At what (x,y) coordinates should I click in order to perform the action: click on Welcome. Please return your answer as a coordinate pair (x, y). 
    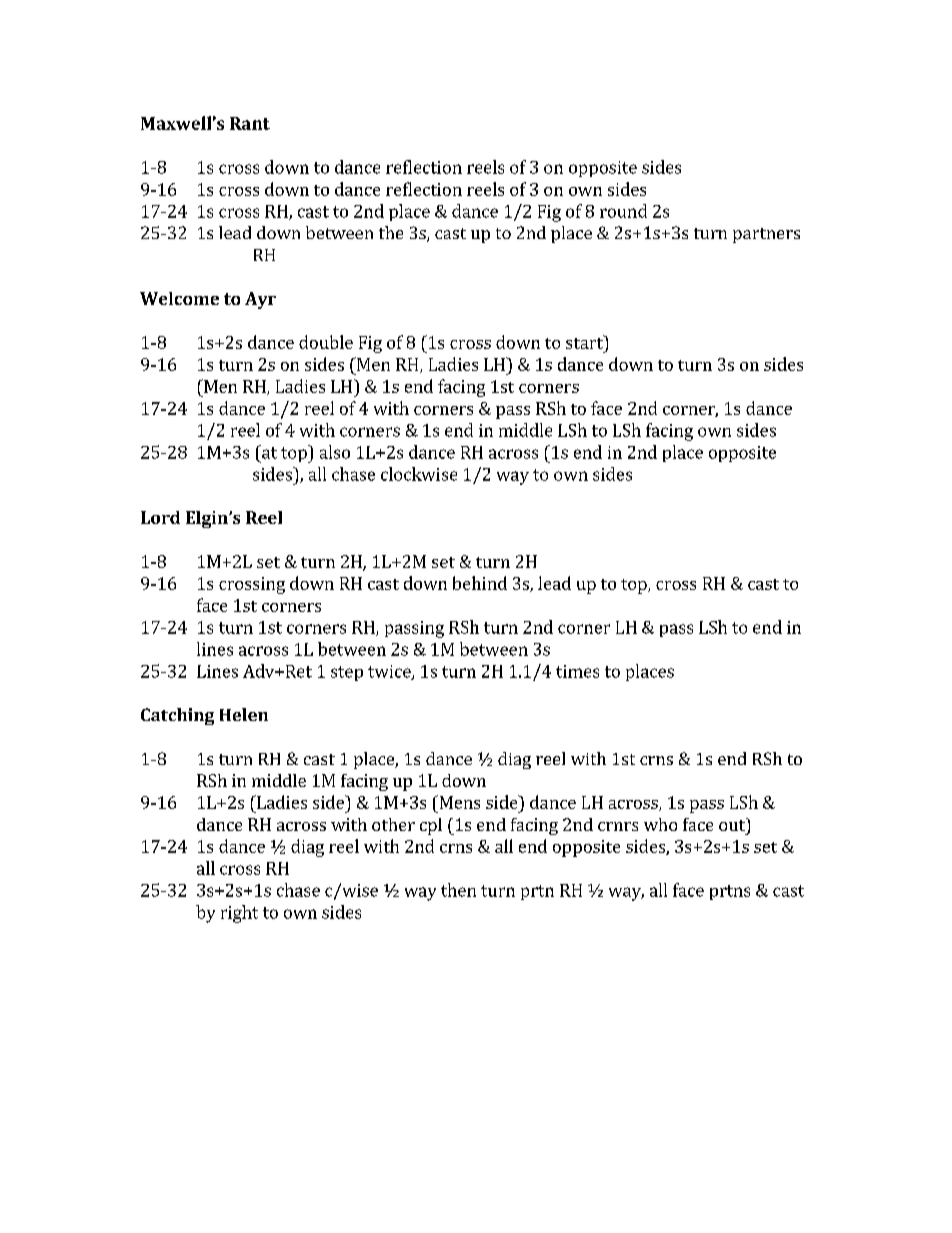
    Looking at the image, I should click on (179, 298).
